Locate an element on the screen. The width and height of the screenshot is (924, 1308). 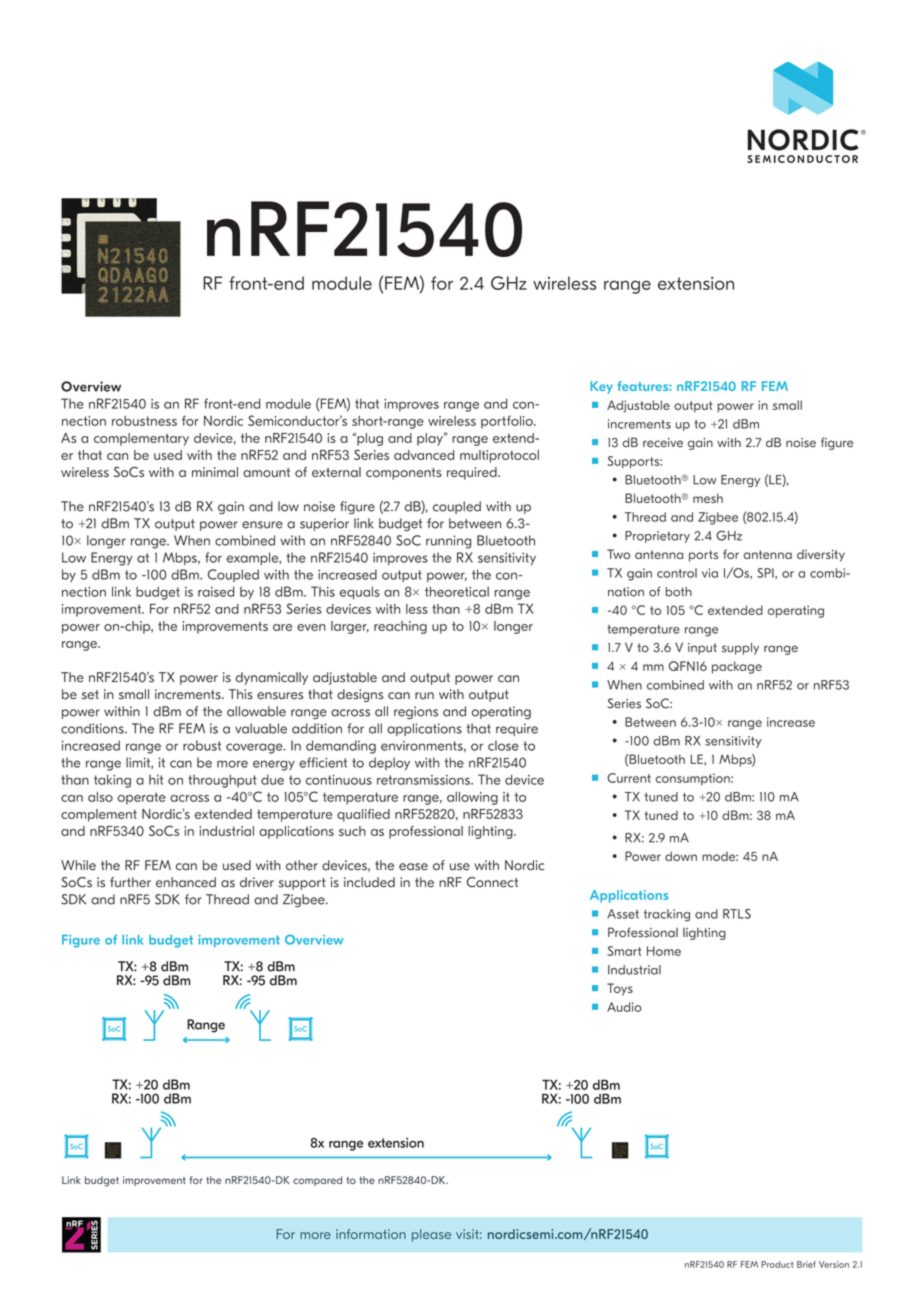
receive is located at coordinates (663, 443).
